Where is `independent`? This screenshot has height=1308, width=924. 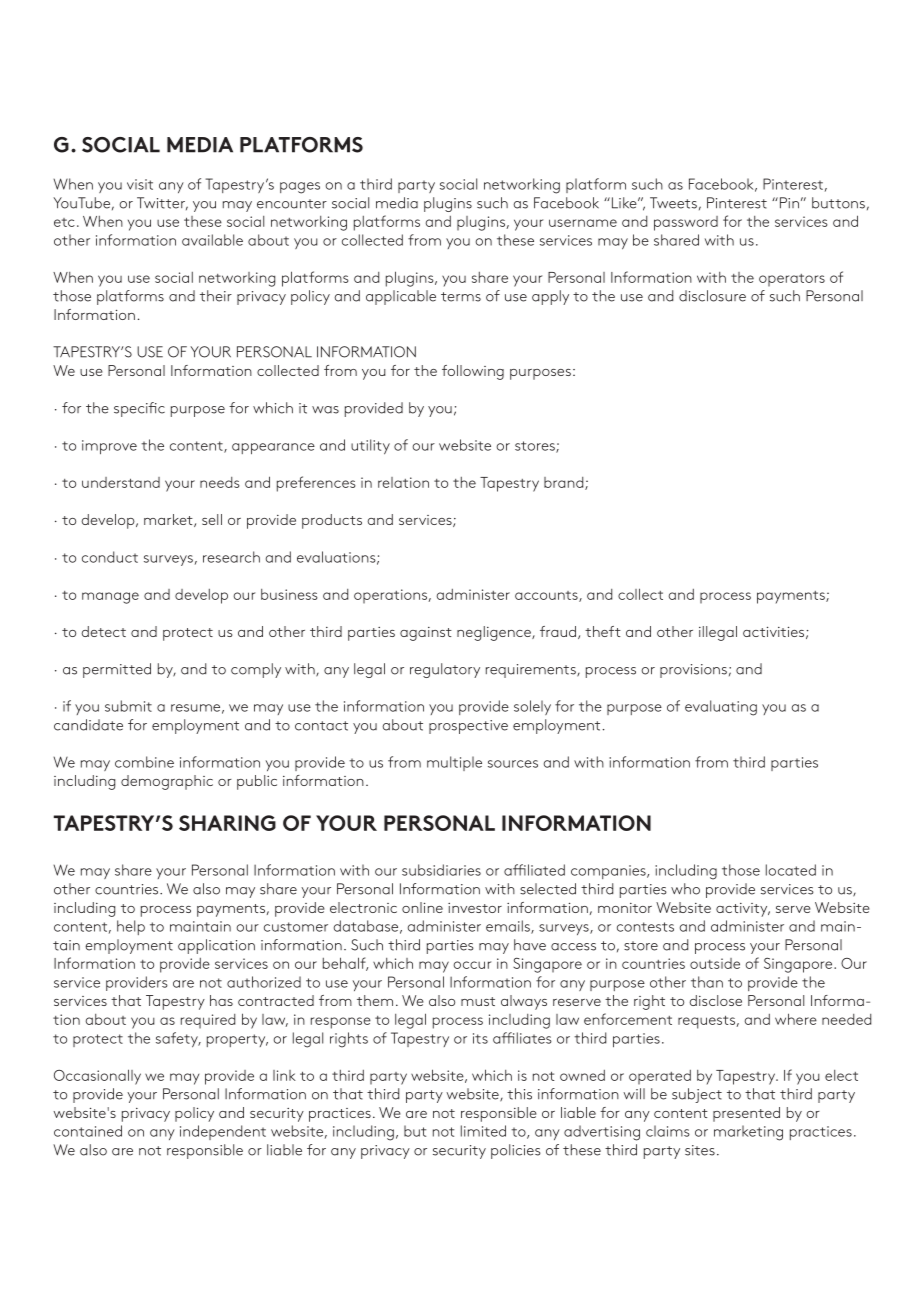
independent is located at coordinates (223, 1132).
